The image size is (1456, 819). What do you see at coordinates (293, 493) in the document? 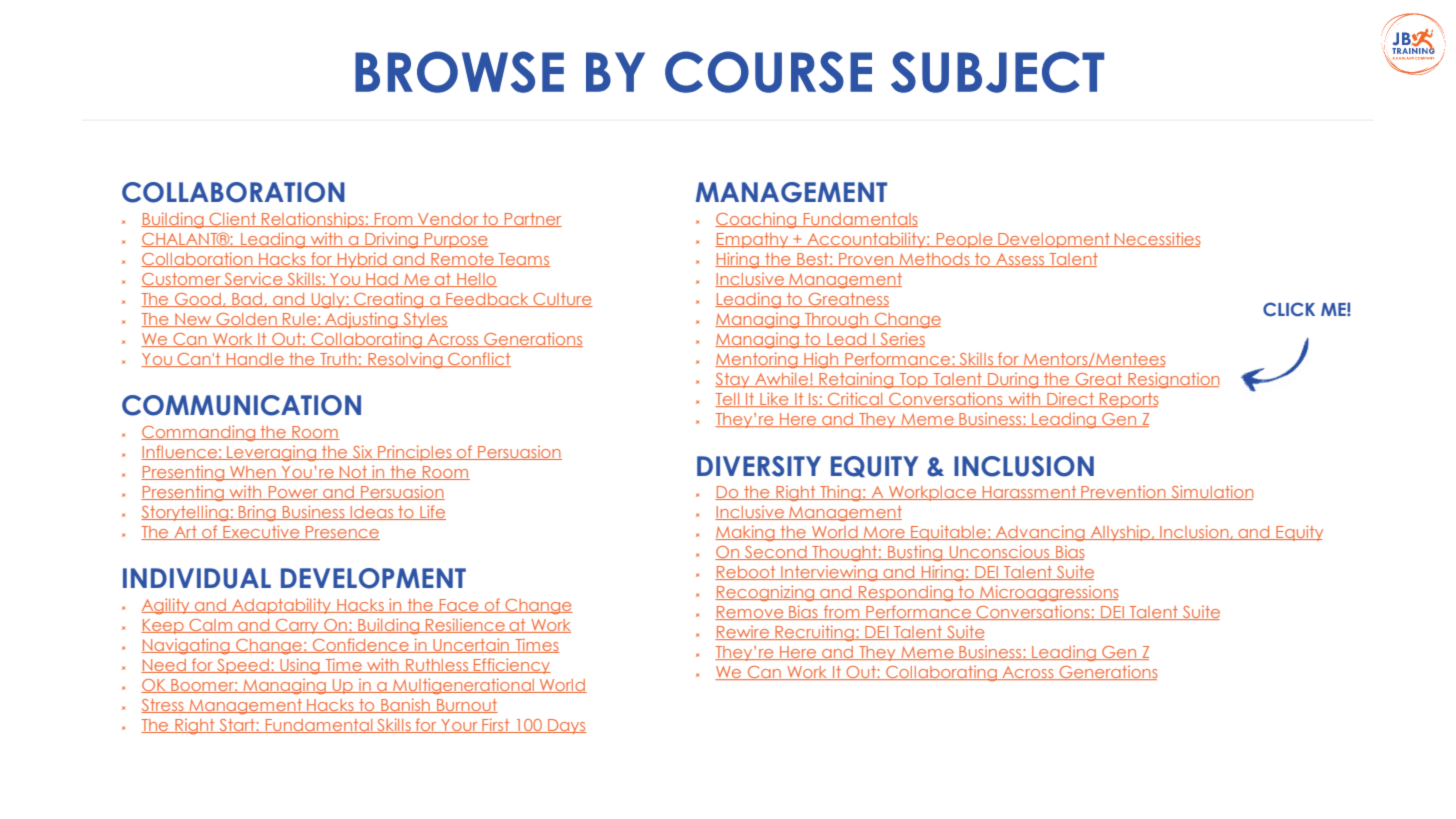
I see `Power` at bounding box center [293, 493].
